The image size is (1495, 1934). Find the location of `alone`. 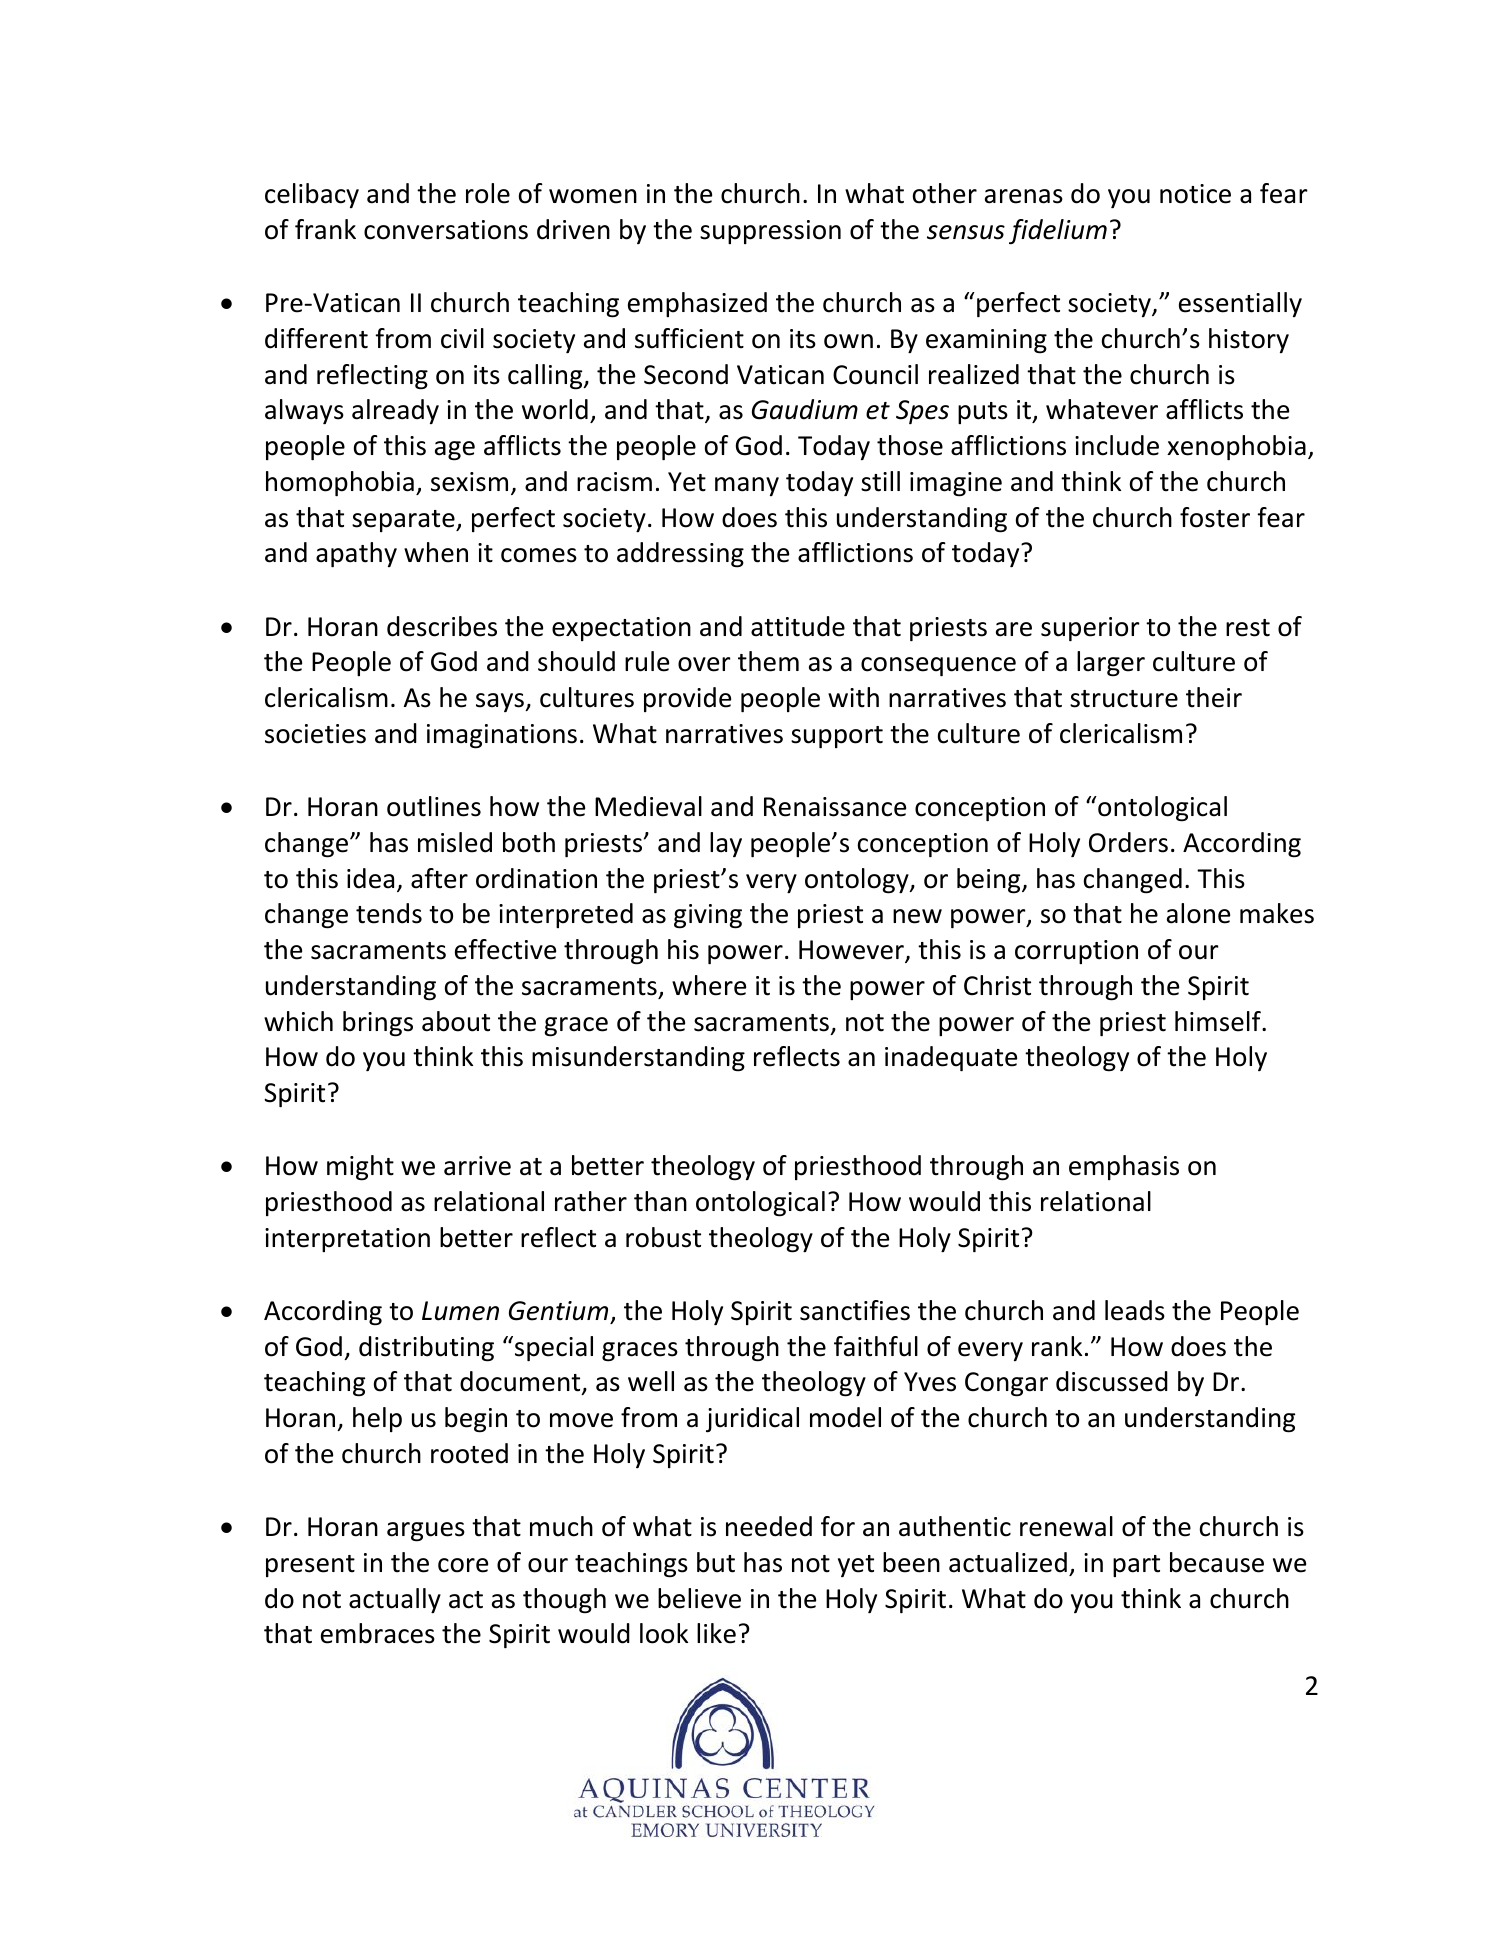

alone is located at coordinates (1198, 913).
